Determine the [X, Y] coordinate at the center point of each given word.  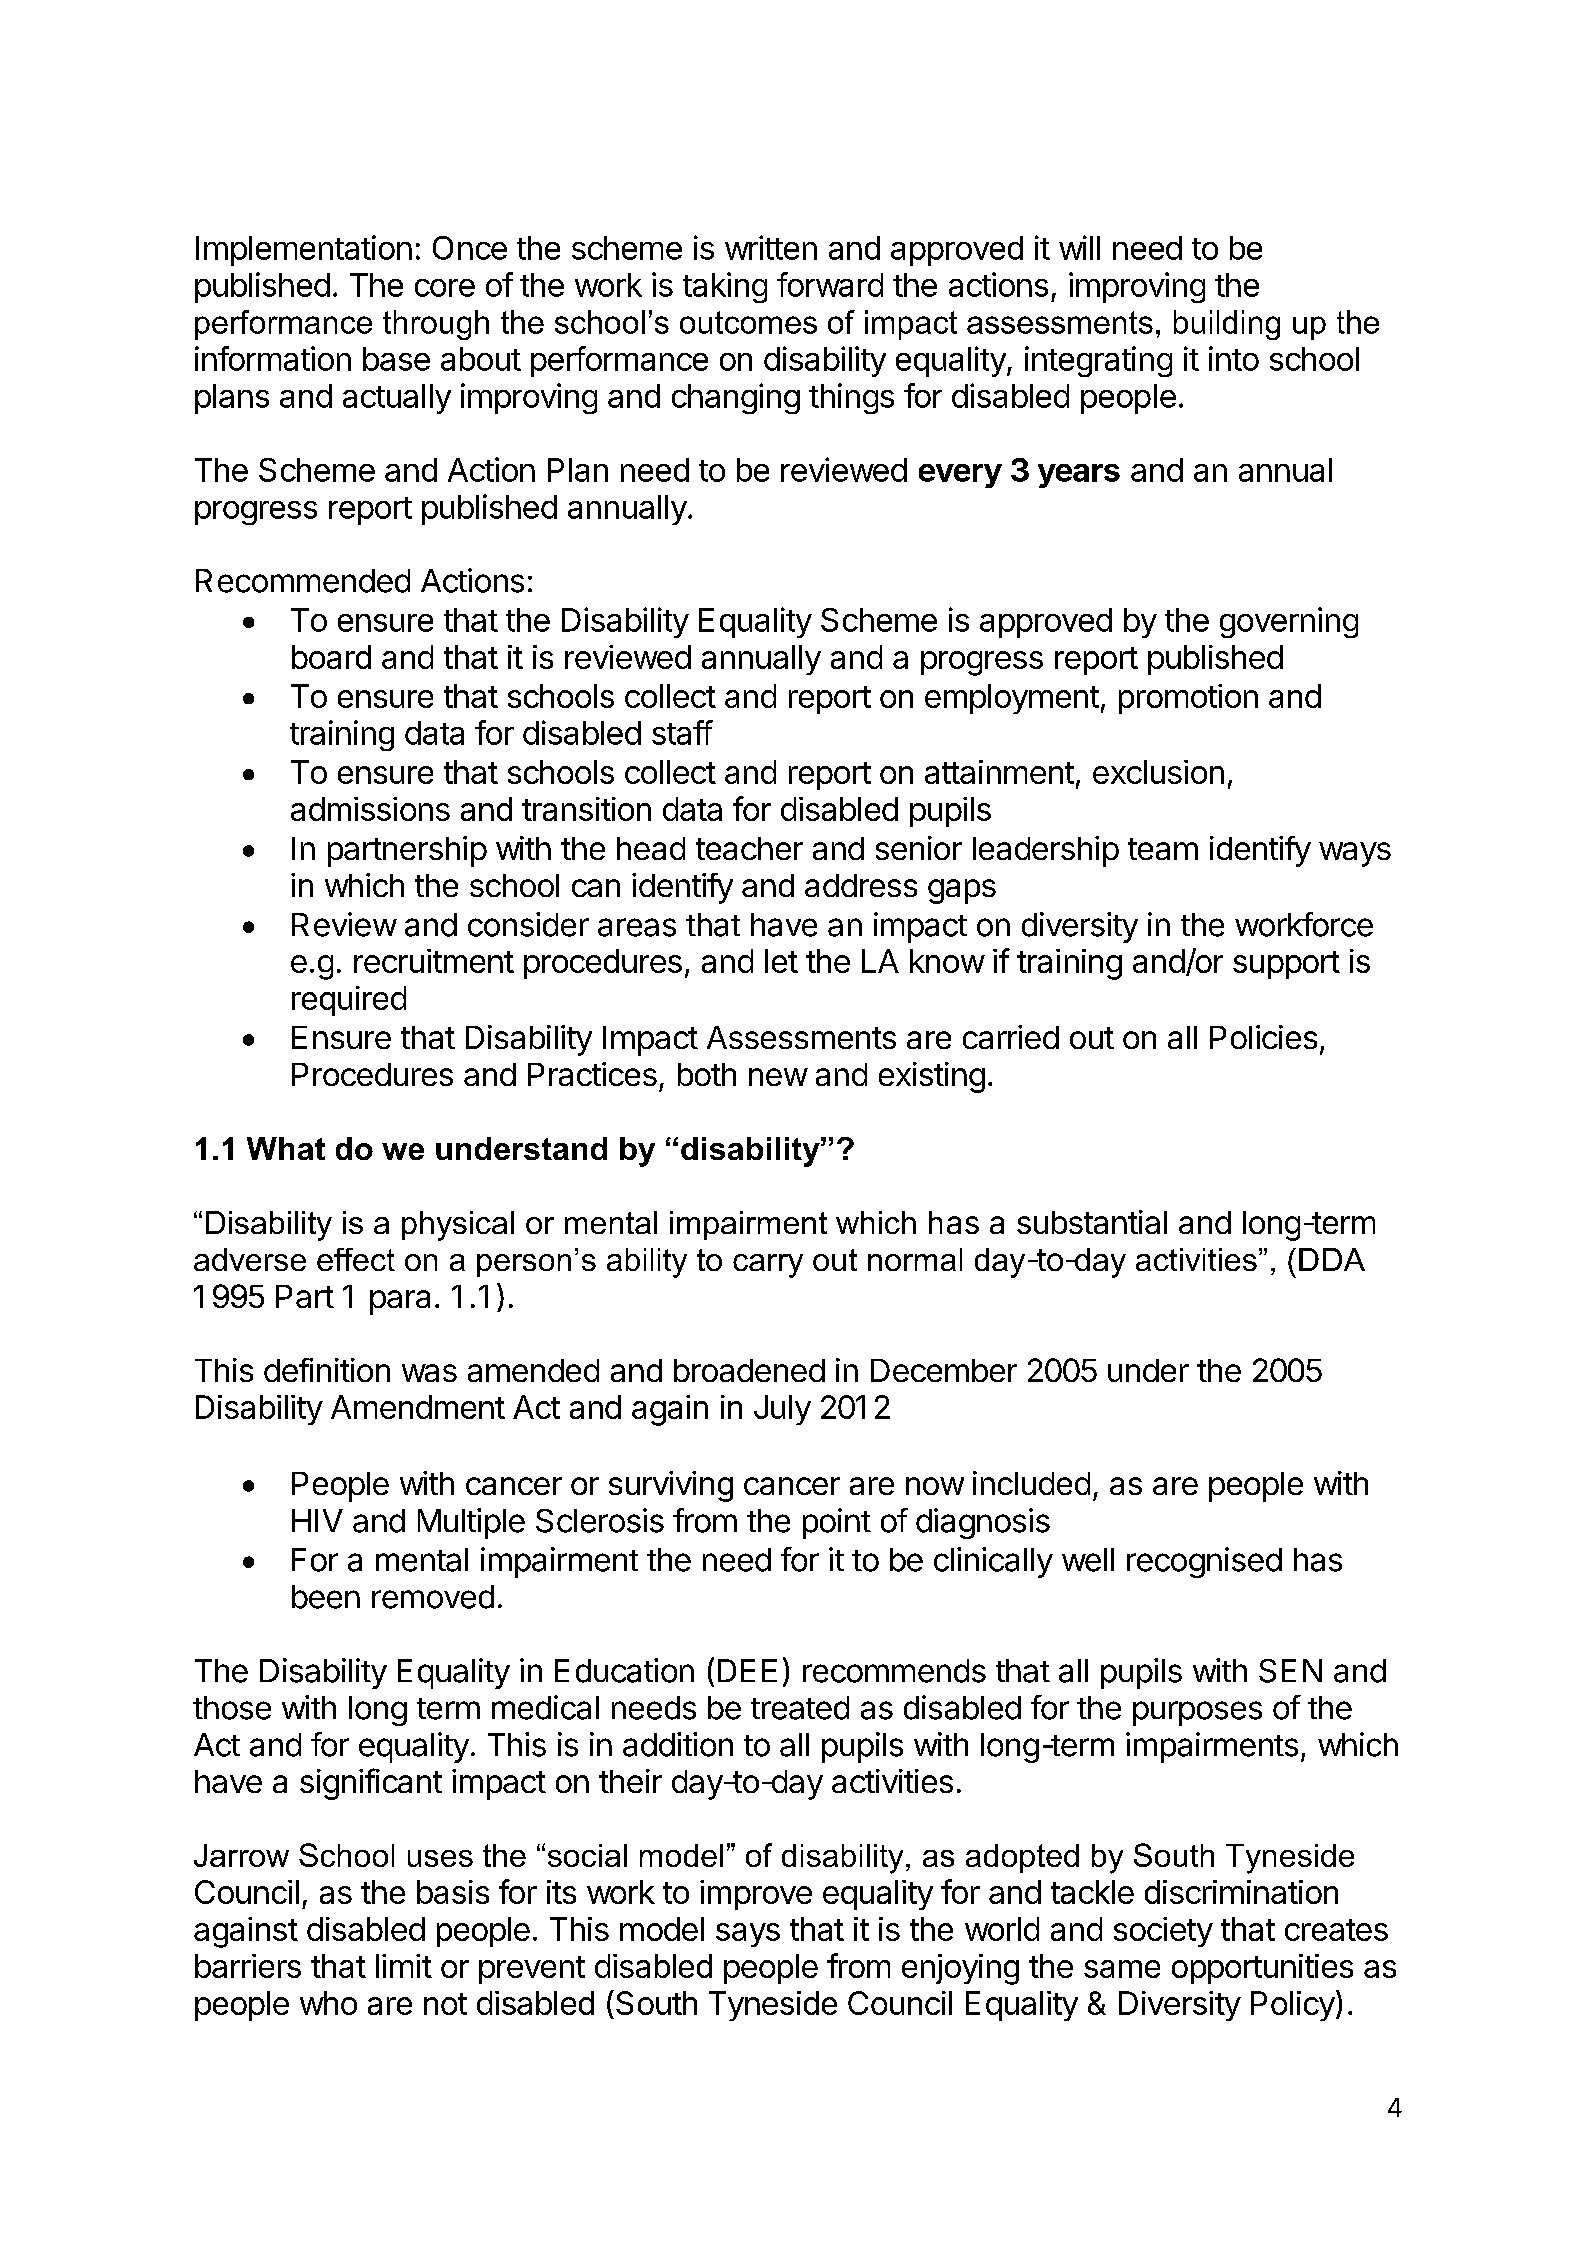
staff [682, 732]
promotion [1188, 699]
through [436, 325]
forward [830, 284]
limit [404, 1966]
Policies [1263, 1037]
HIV [317, 1520]
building [1227, 325]
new [778, 1077]
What [286, 1148]
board [331, 657]
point [837, 1523]
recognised [1204, 1562]
